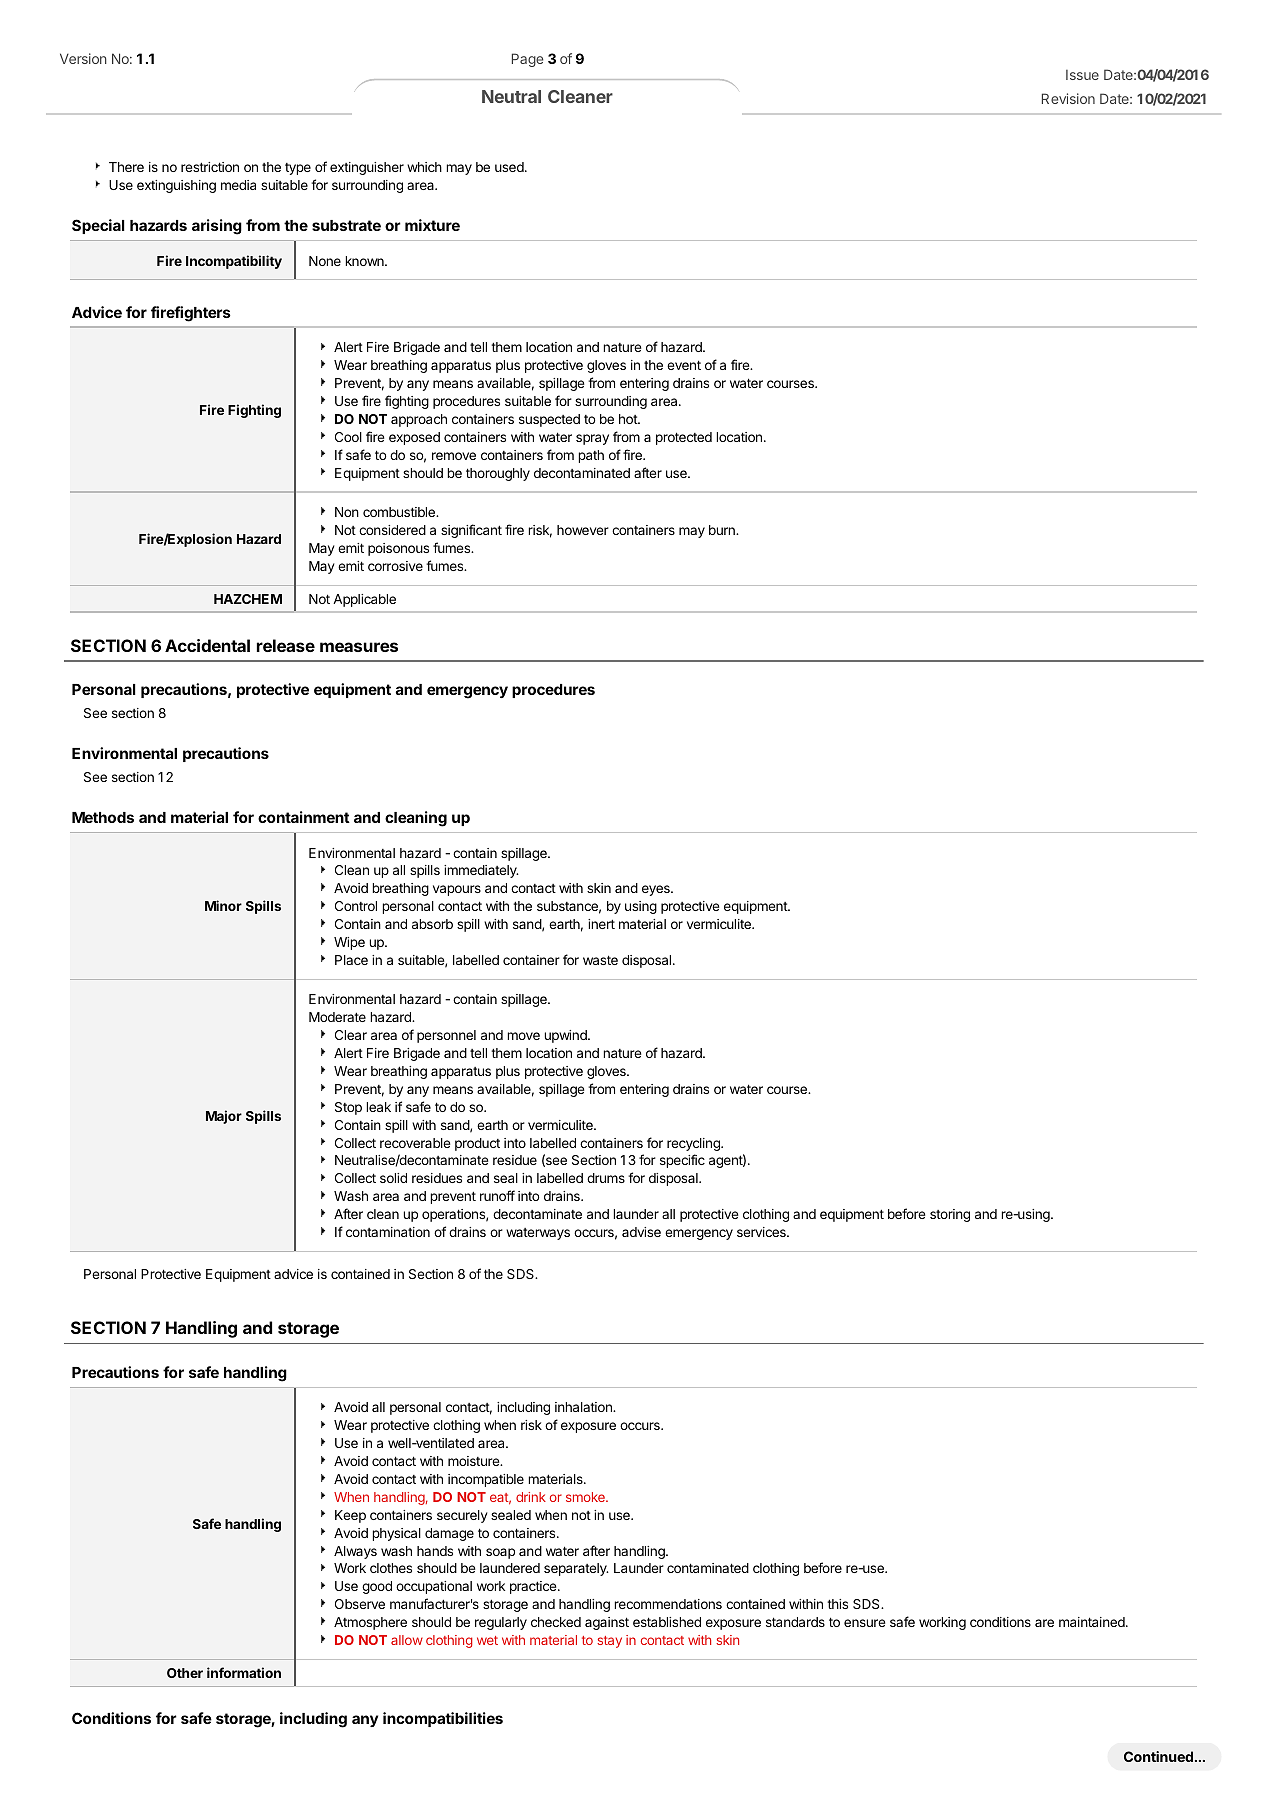 This screenshot has width=1269, height=1796. I want to click on storing, so click(950, 1215).
